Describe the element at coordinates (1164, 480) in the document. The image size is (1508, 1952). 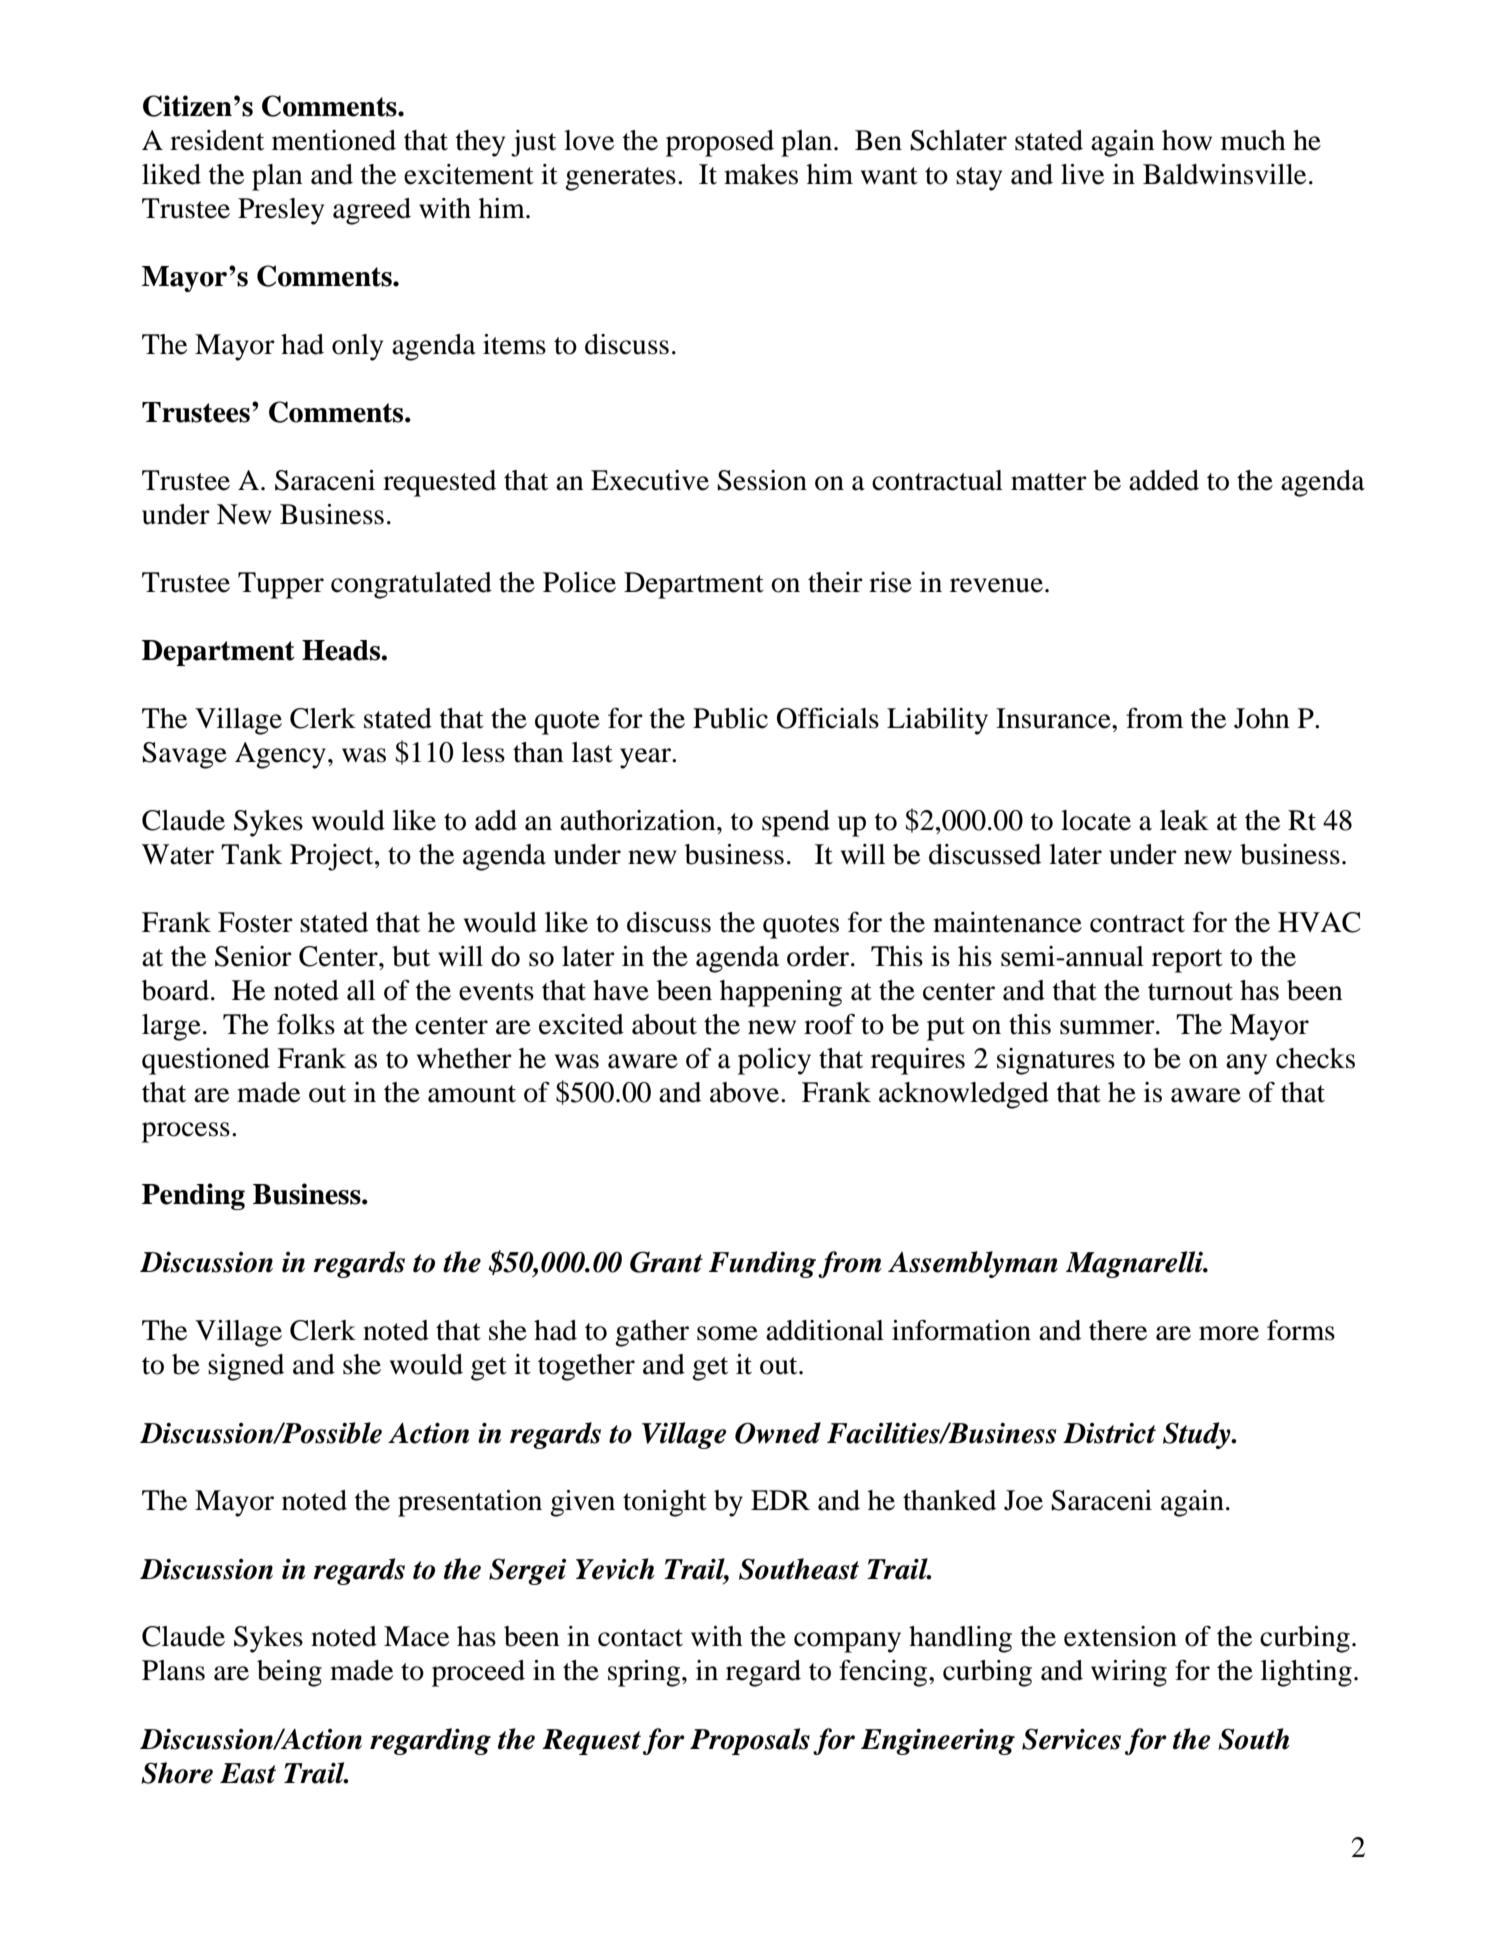
I see `added` at that location.
